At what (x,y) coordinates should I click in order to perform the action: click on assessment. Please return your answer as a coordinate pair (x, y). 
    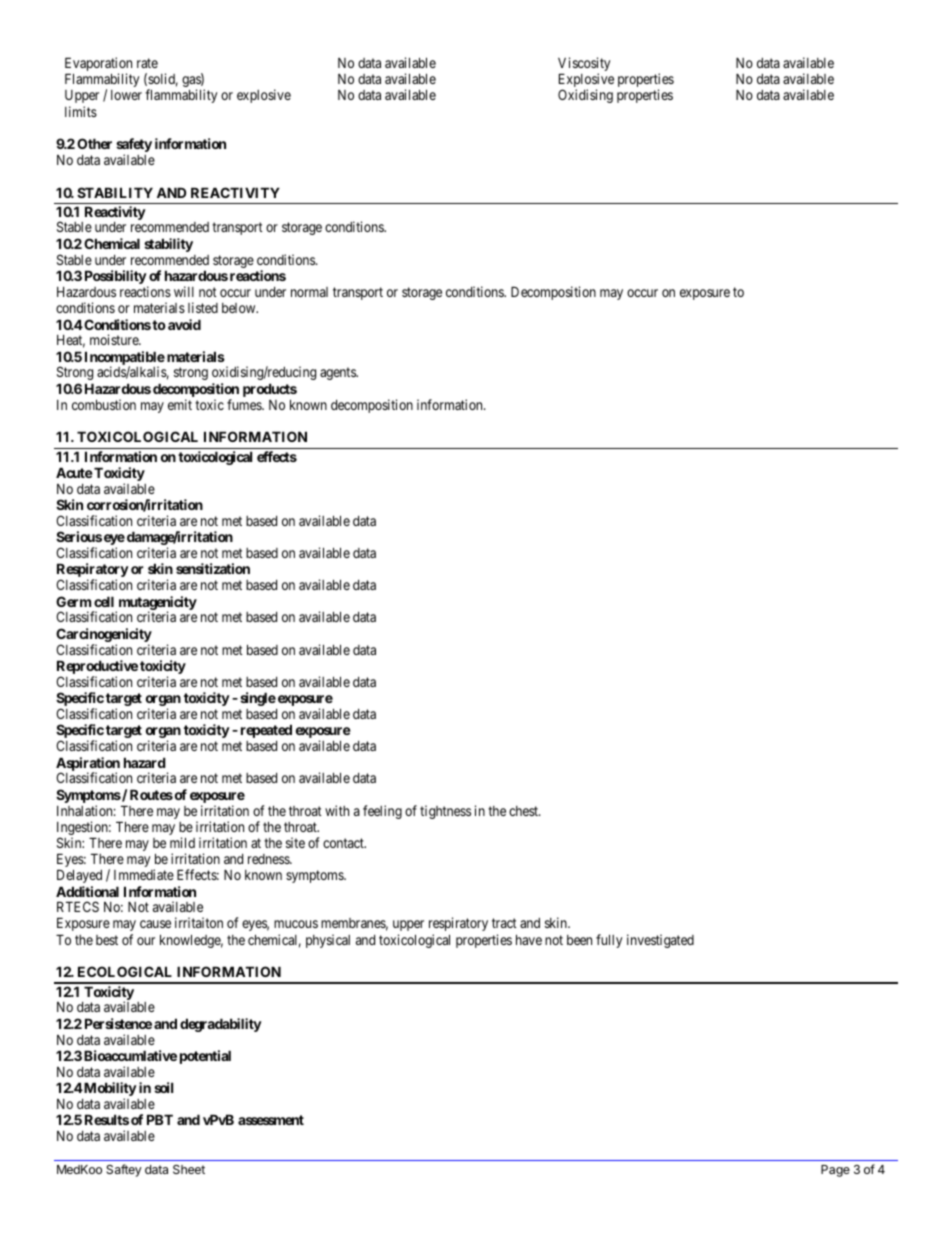
    Looking at the image, I should click on (271, 1120).
